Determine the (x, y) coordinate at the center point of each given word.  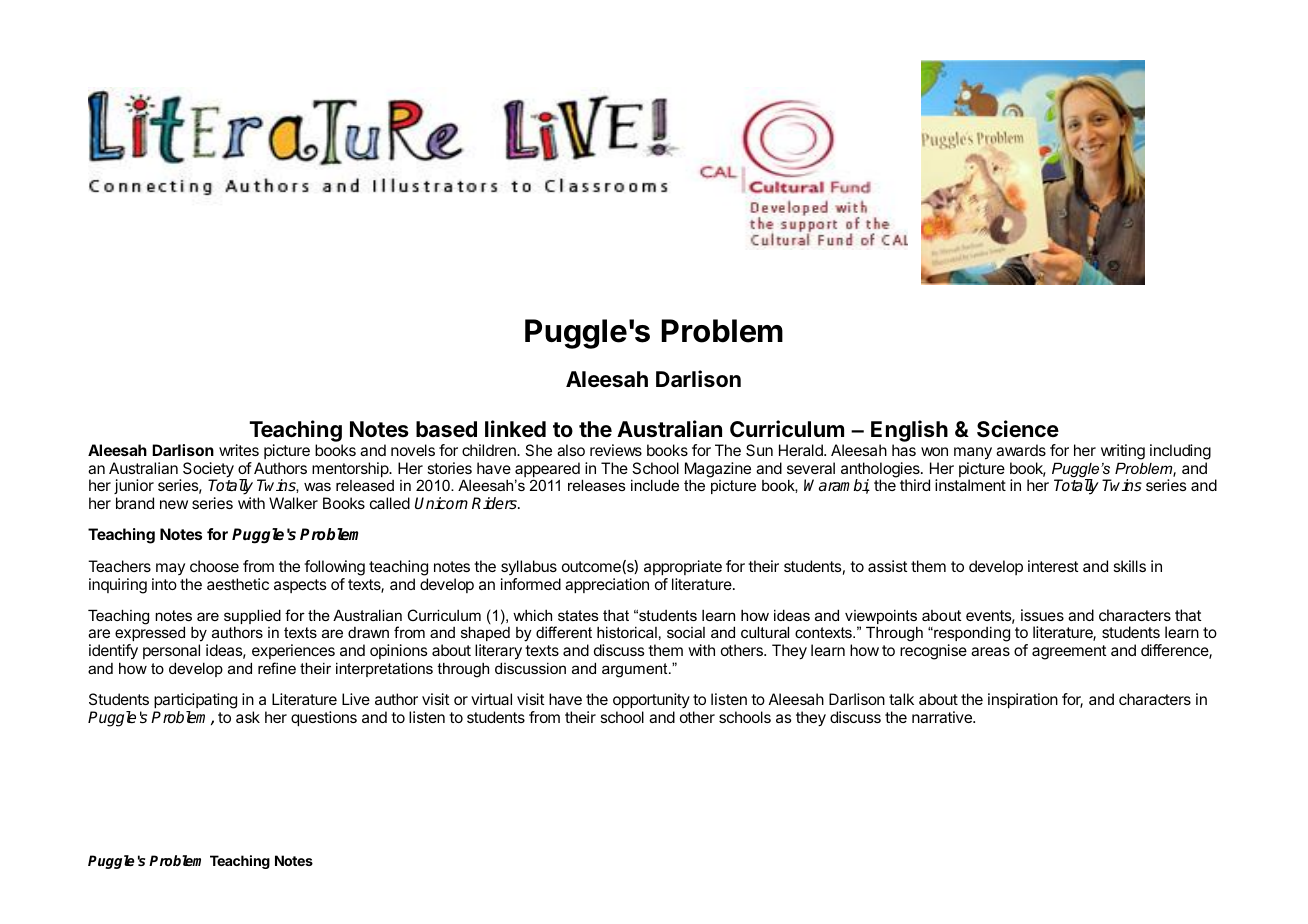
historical (627, 632)
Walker (293, 503)
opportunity (651, 702)
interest (1053, 566)
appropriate (683, 567)
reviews (616, 450)
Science (1018, 429)
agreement (1069, 652)
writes (239, 450)
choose (214, 566)
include (655, 485)
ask (248, 717)
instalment (970, 485)
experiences (293, 651)
